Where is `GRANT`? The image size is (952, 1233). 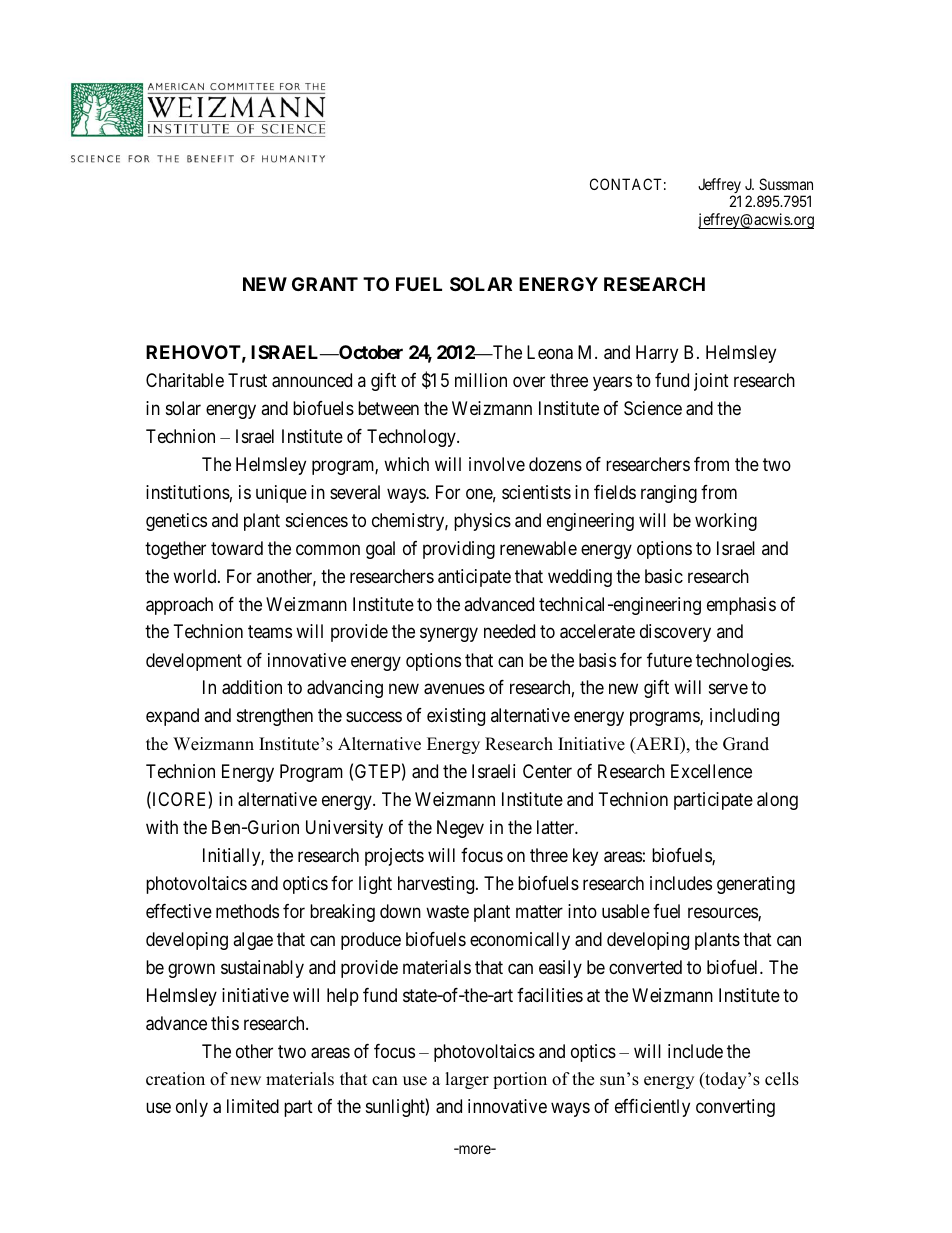 GRANT is located at coordinates (325, 284).
